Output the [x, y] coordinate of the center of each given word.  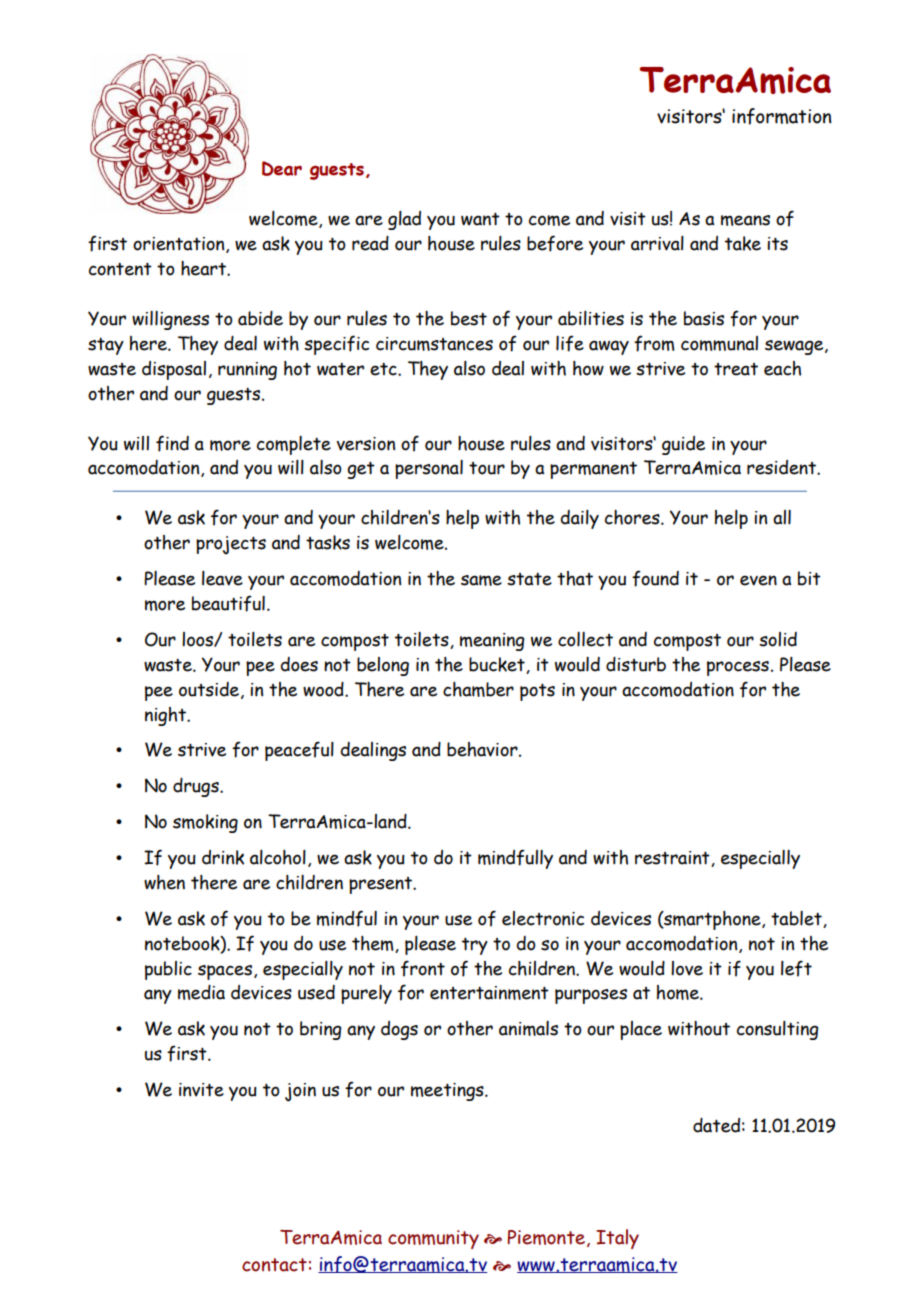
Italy [617, 1239]
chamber [478, 689]
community [433, 1239]
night [166, 716]
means [745, 220]
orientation [180, 245]
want [480, 219]
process [738, 668]
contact [274, 1265]
